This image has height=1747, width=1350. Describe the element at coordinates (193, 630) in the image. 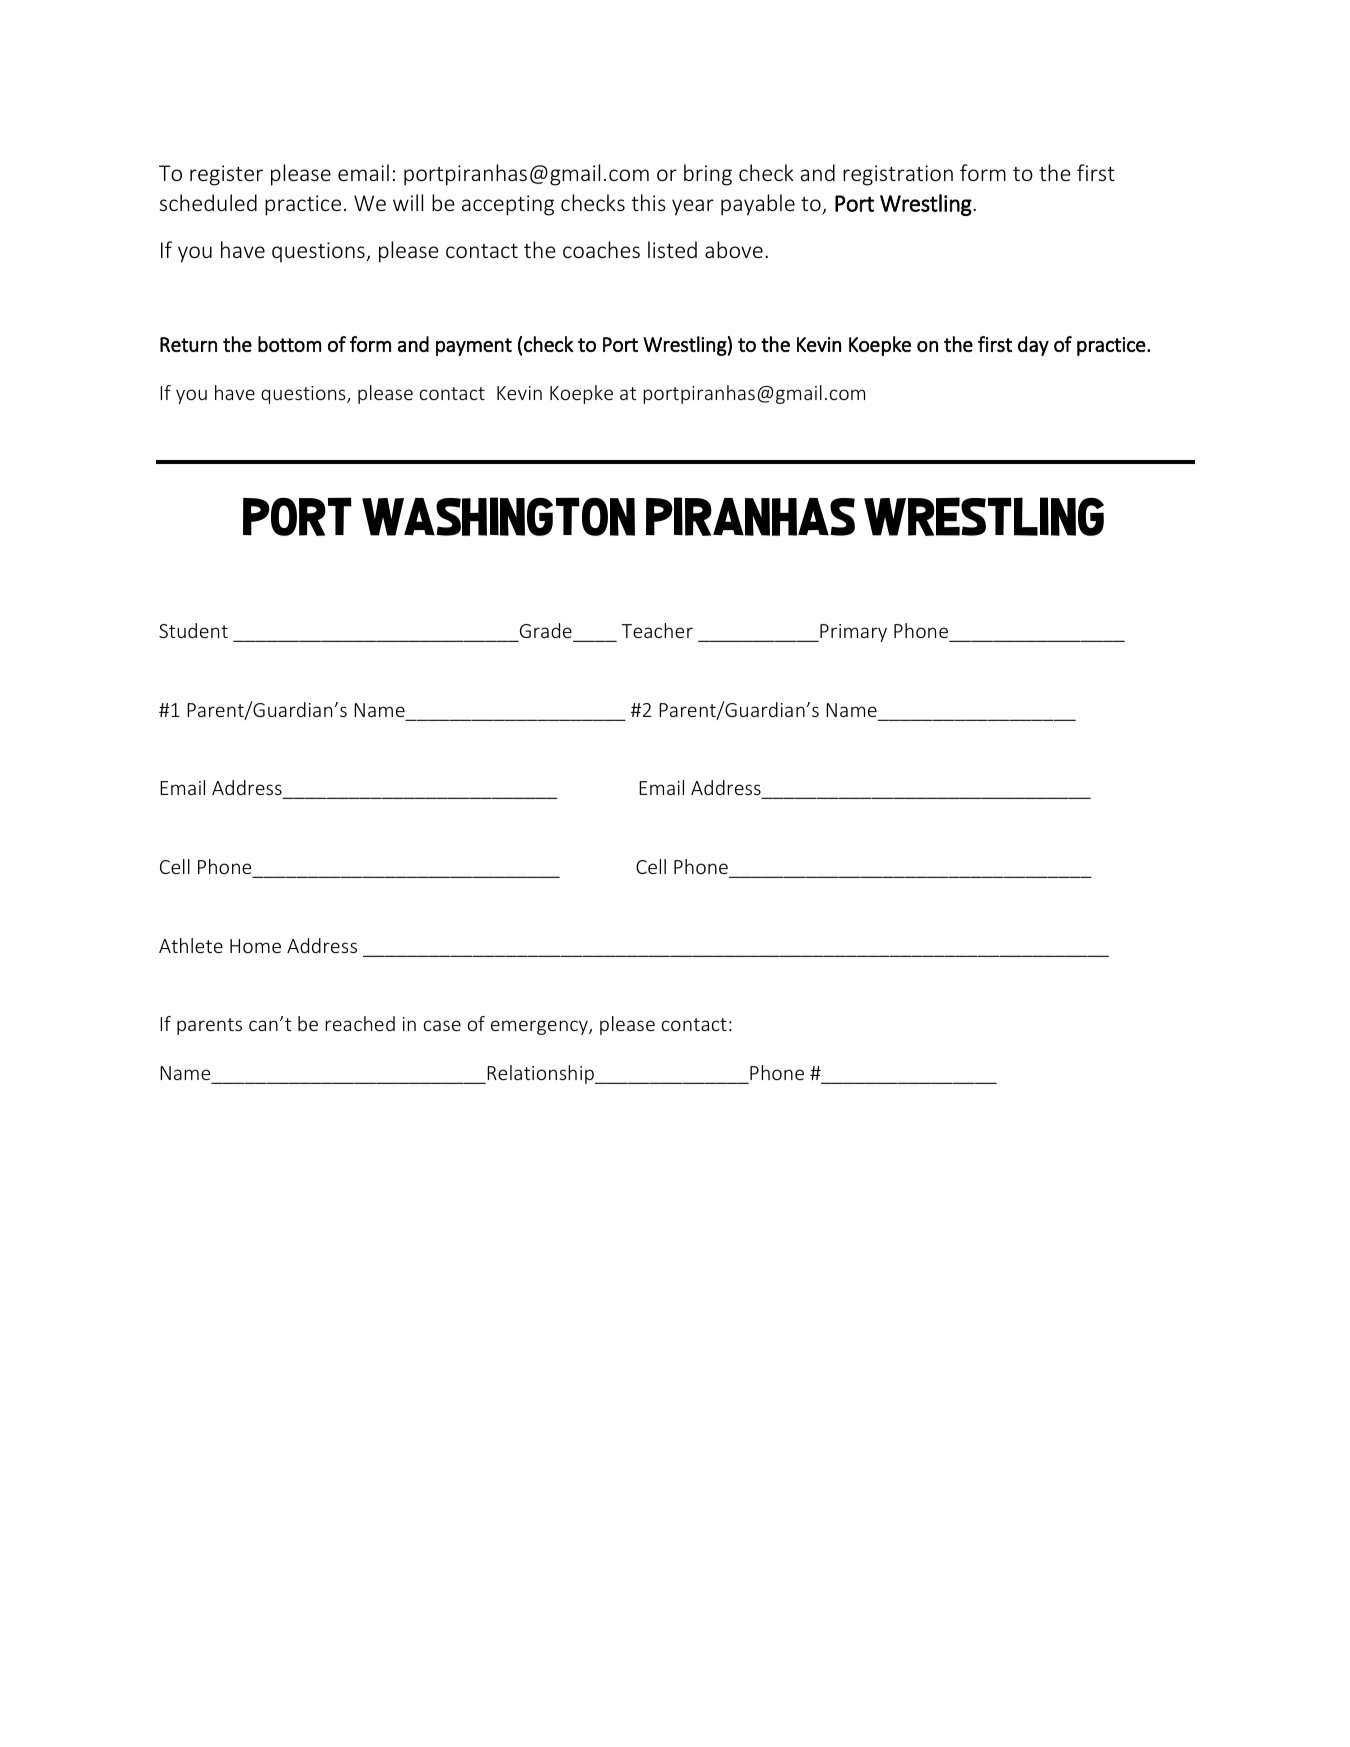

I see `Student` at that location.
